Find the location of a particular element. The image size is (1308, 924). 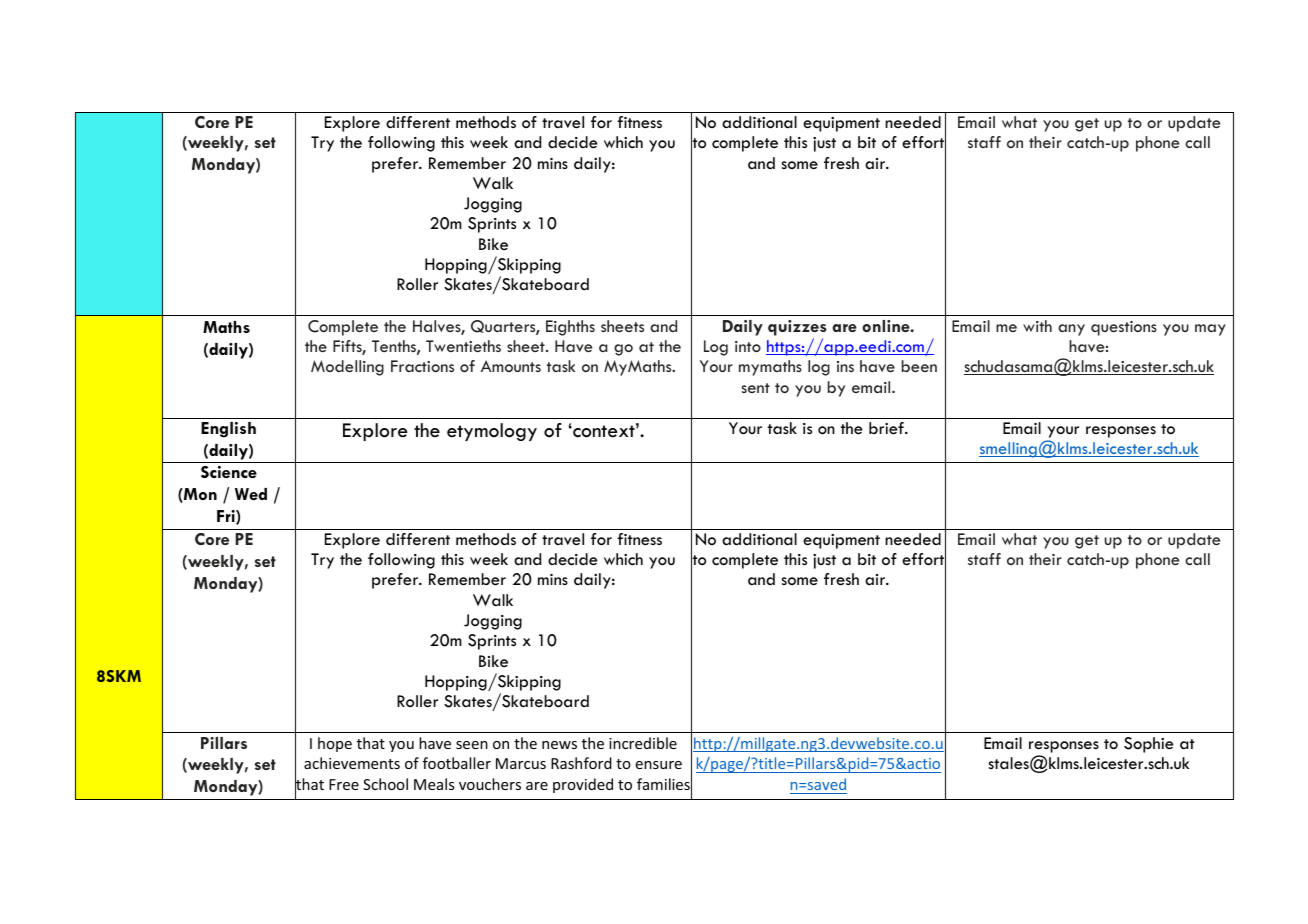

achievements is located at coordinates (352, 763).
